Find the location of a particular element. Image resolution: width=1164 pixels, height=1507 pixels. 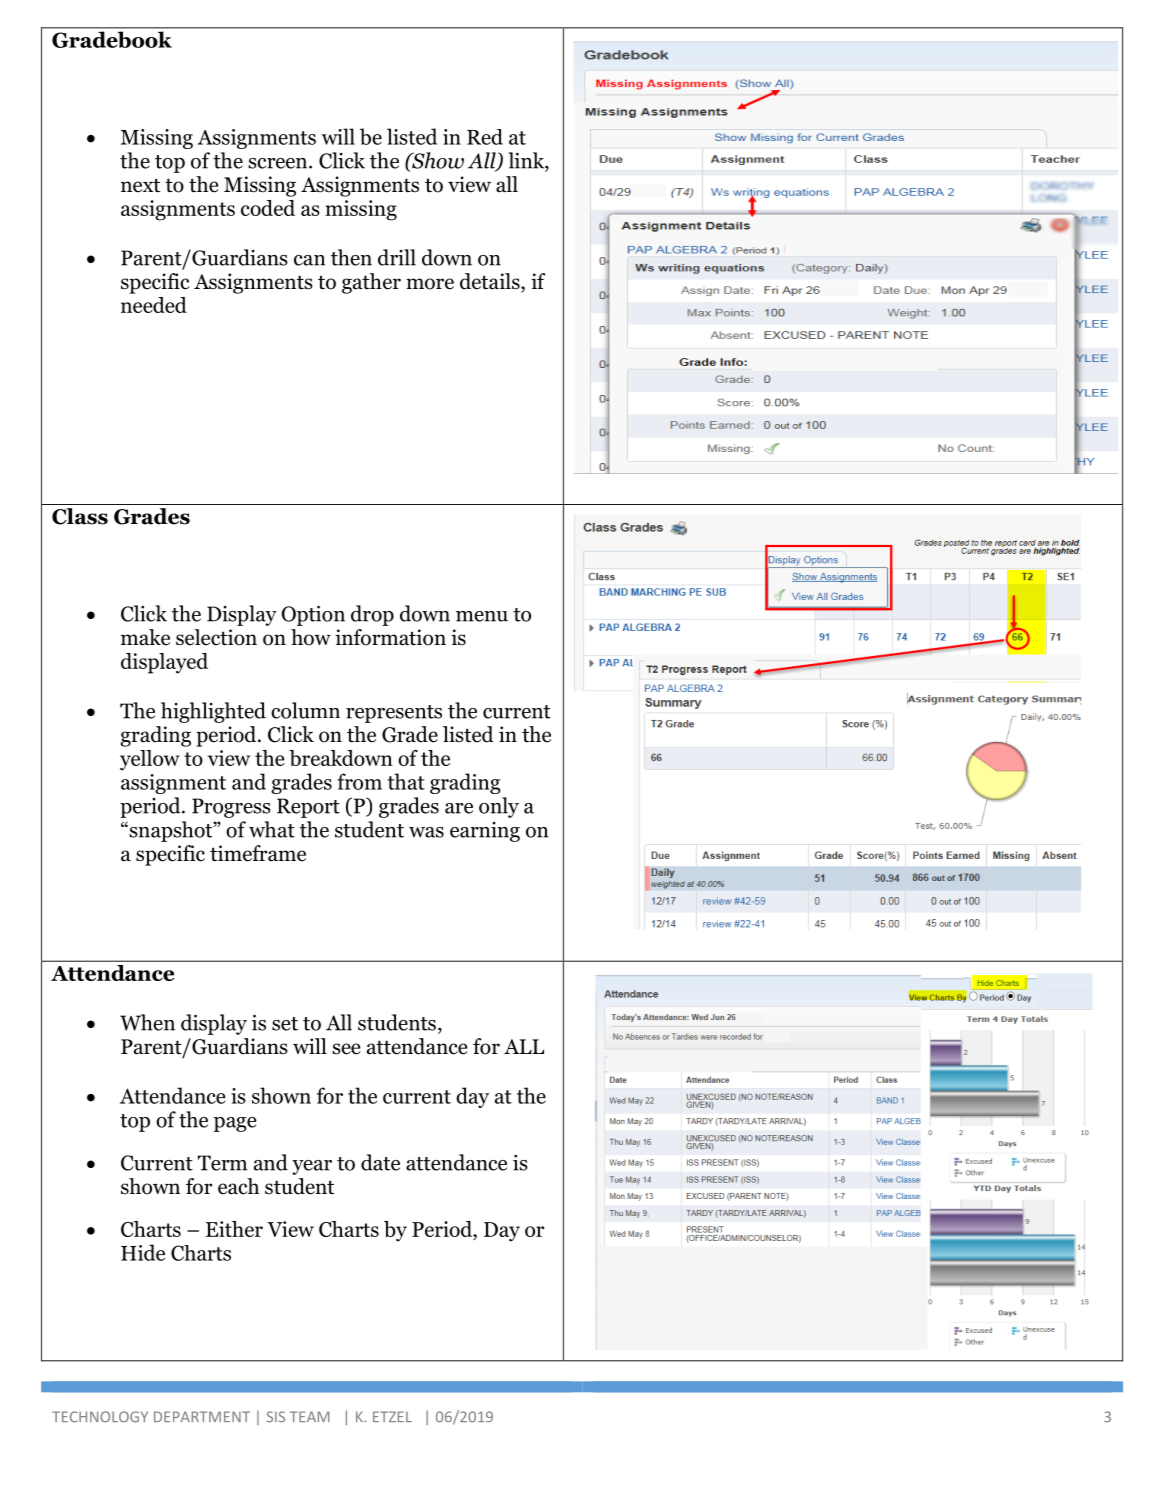

TECHNOLOGY is located at coordinates (100, 1417).
